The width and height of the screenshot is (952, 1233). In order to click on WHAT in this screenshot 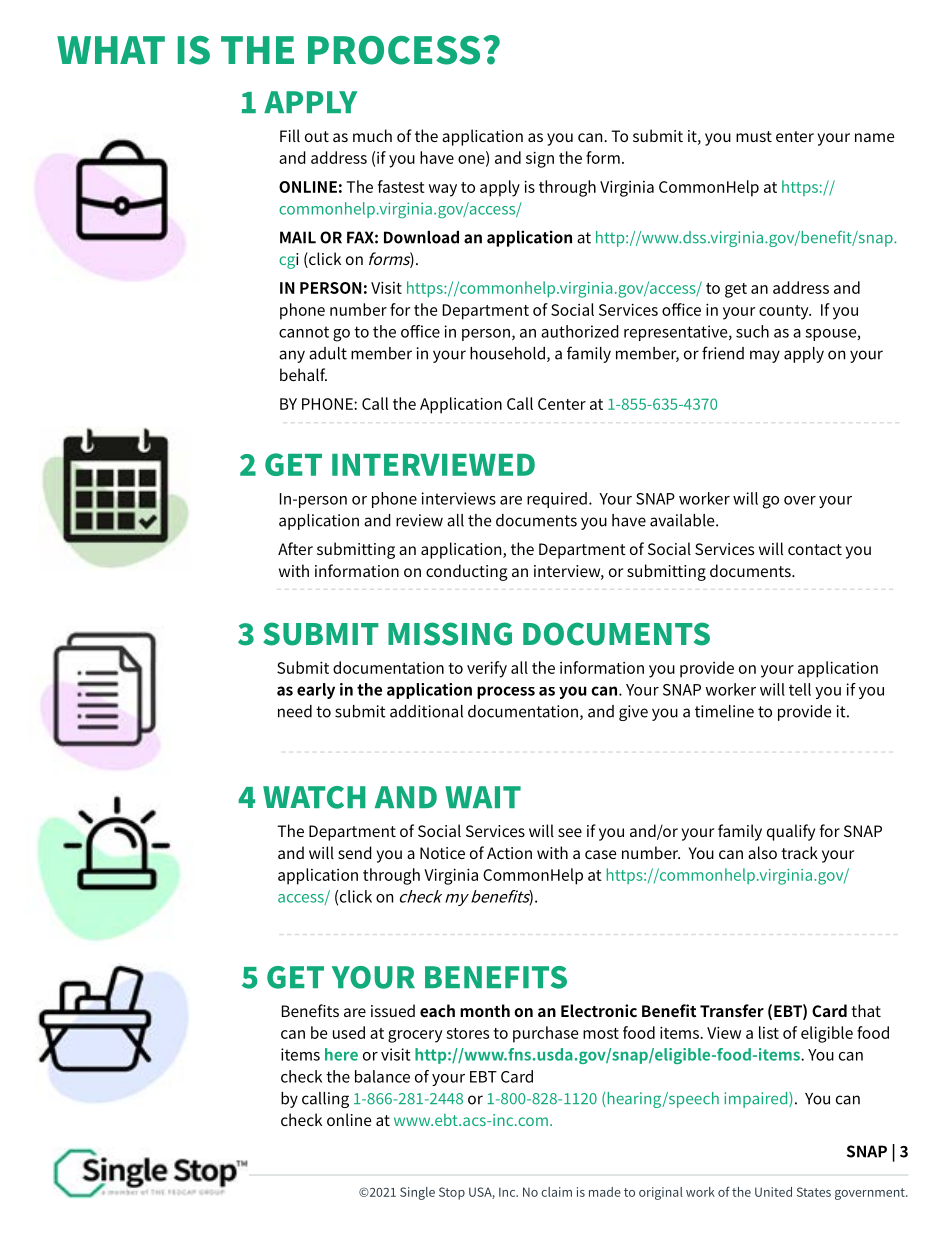, I will do `click(111, 50)`.
